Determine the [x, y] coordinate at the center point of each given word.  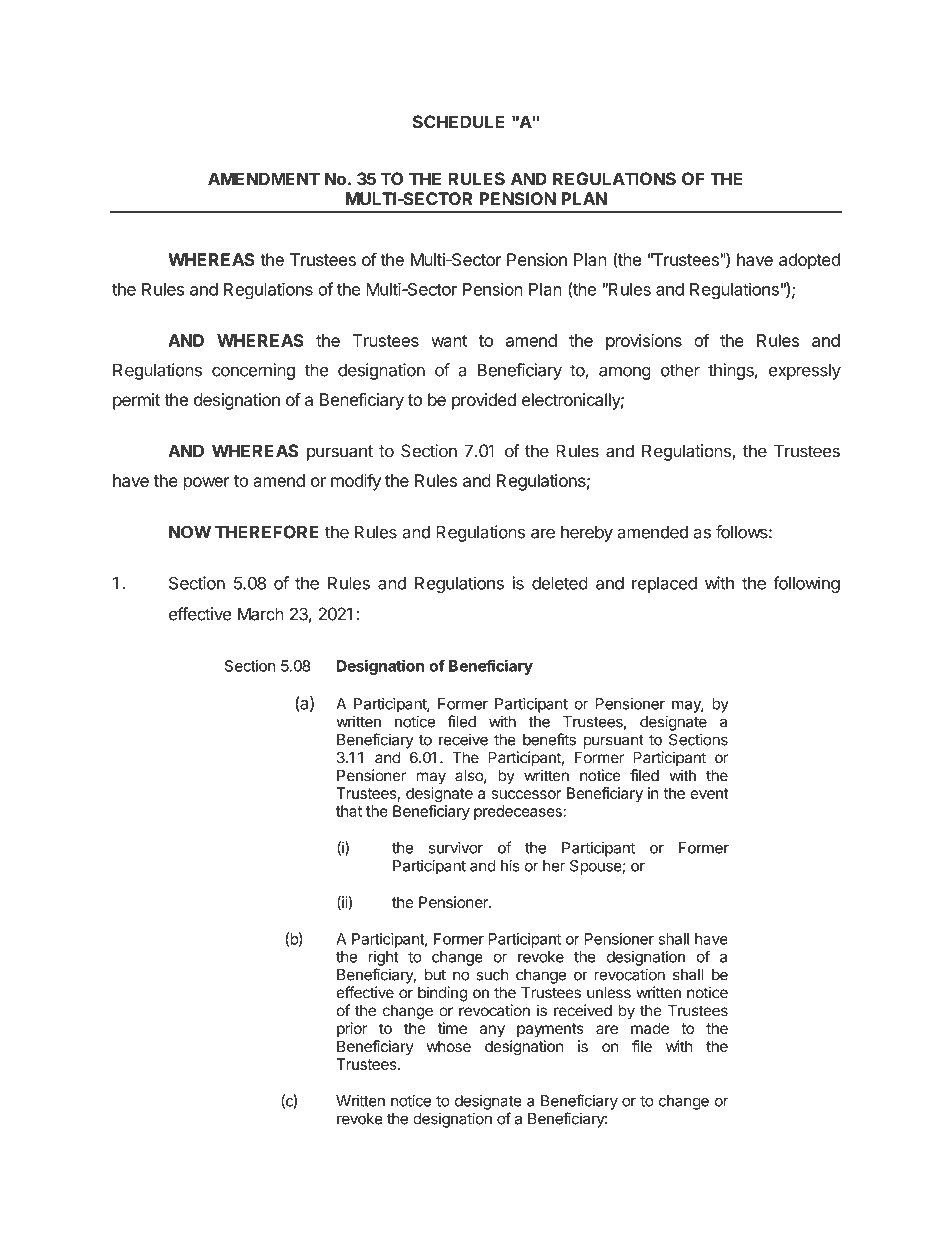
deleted [560, 583]
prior [352, 1029]
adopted [809, 261]
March [261, 614]
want [449, 341]
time [452, 1028]
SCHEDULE [458, 122]
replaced [664, 585]
